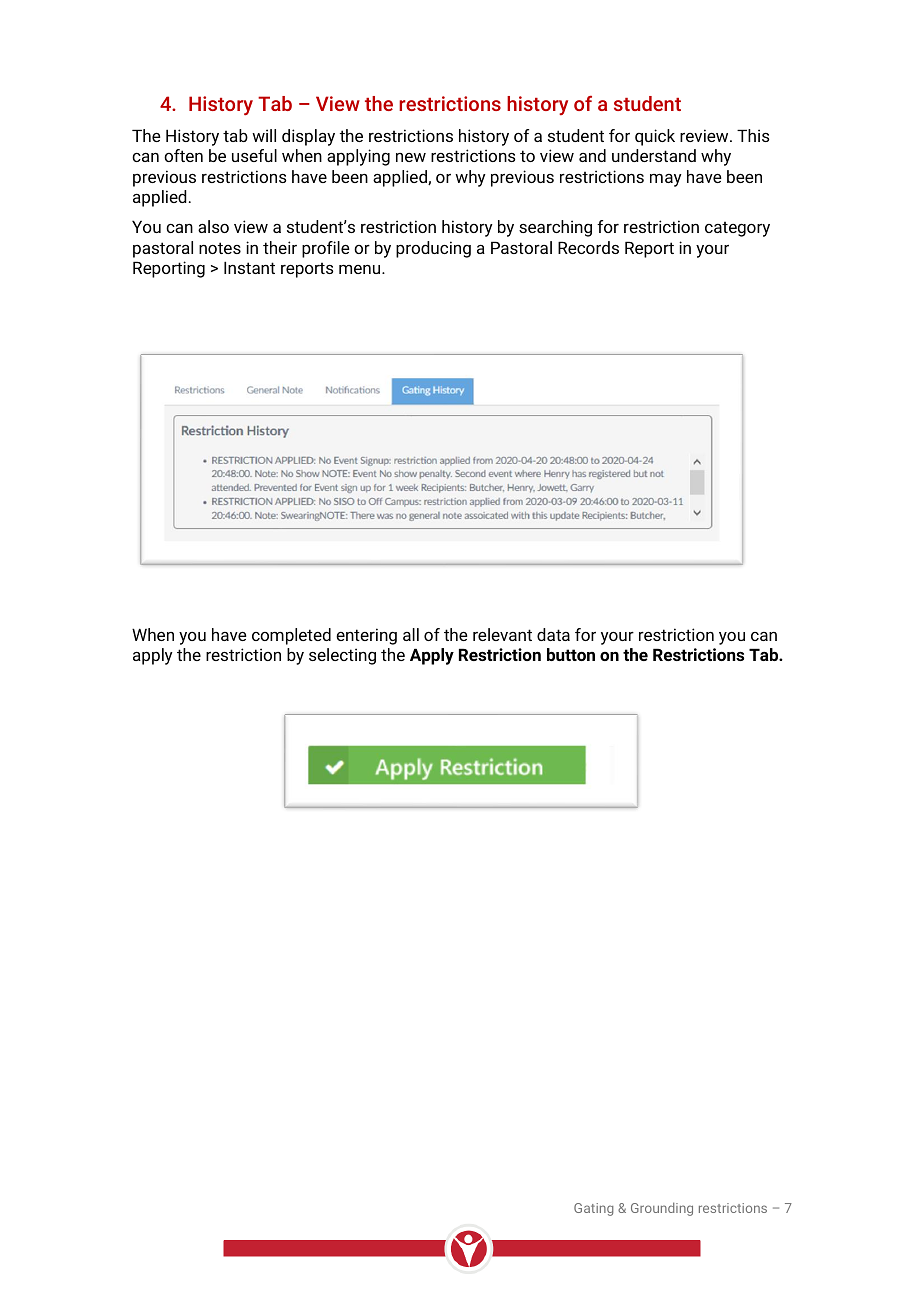 This document has width=924, height=1308. What do you see at coordinates (254, 155) in the document?
I see `useful` at bounding box center [254, 155].
